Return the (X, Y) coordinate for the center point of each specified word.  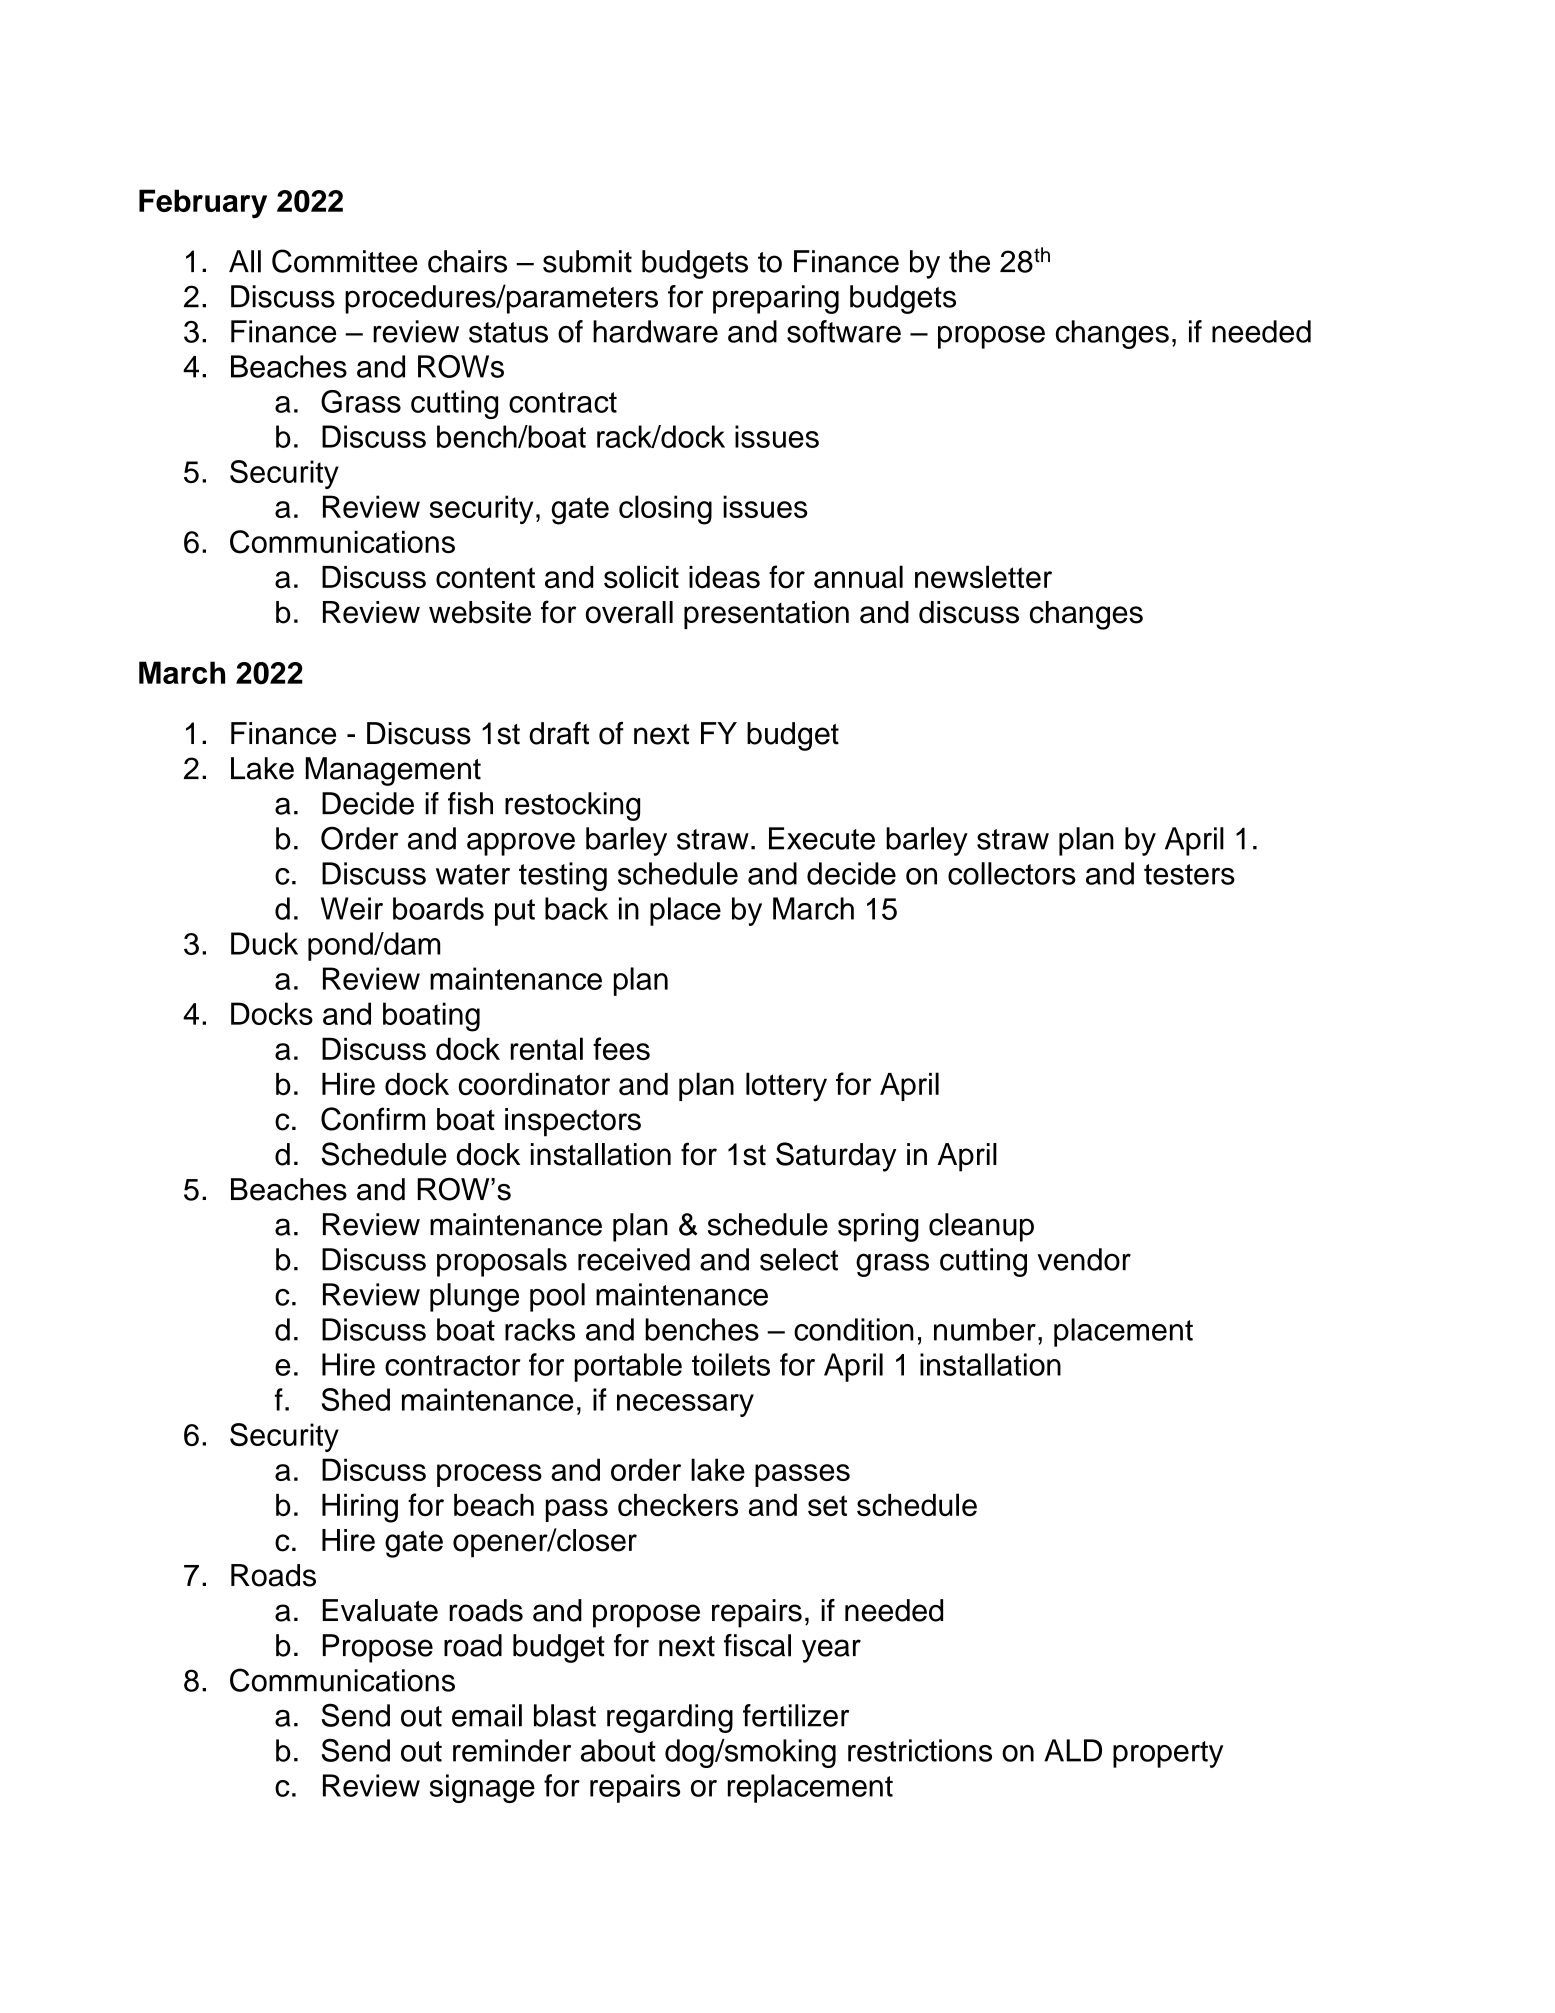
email (487, 1715)
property (1168, 1754)
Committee (345, 261)
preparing (776, 299)
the (969, 261)
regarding (670, 1718)
